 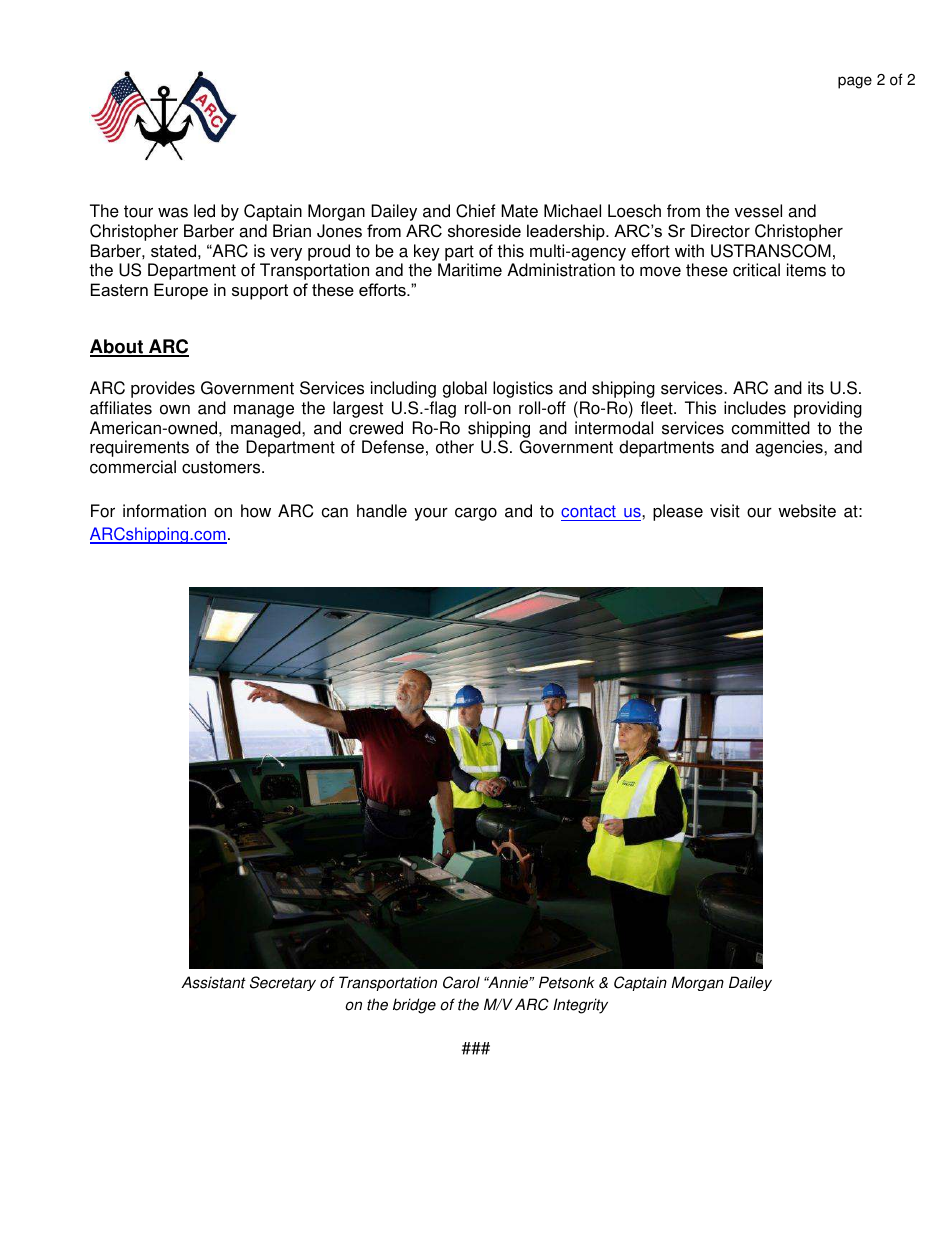 What do you see at coordinates (461, 982) in the screenshot?
I see `Carol` at bounding box center [461, 982].
